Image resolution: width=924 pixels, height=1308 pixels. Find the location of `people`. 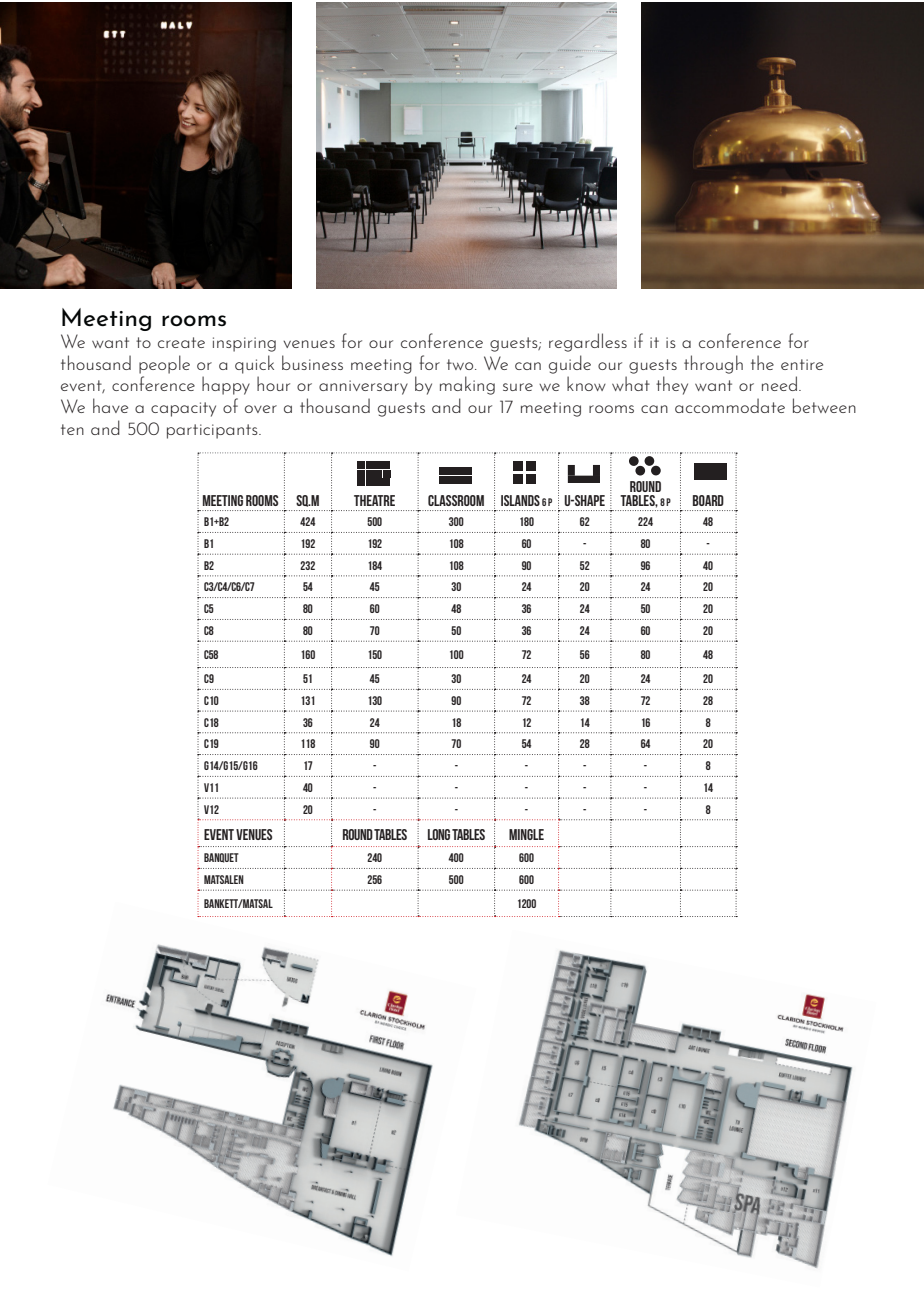

people is located at coordinates (164, 364).
